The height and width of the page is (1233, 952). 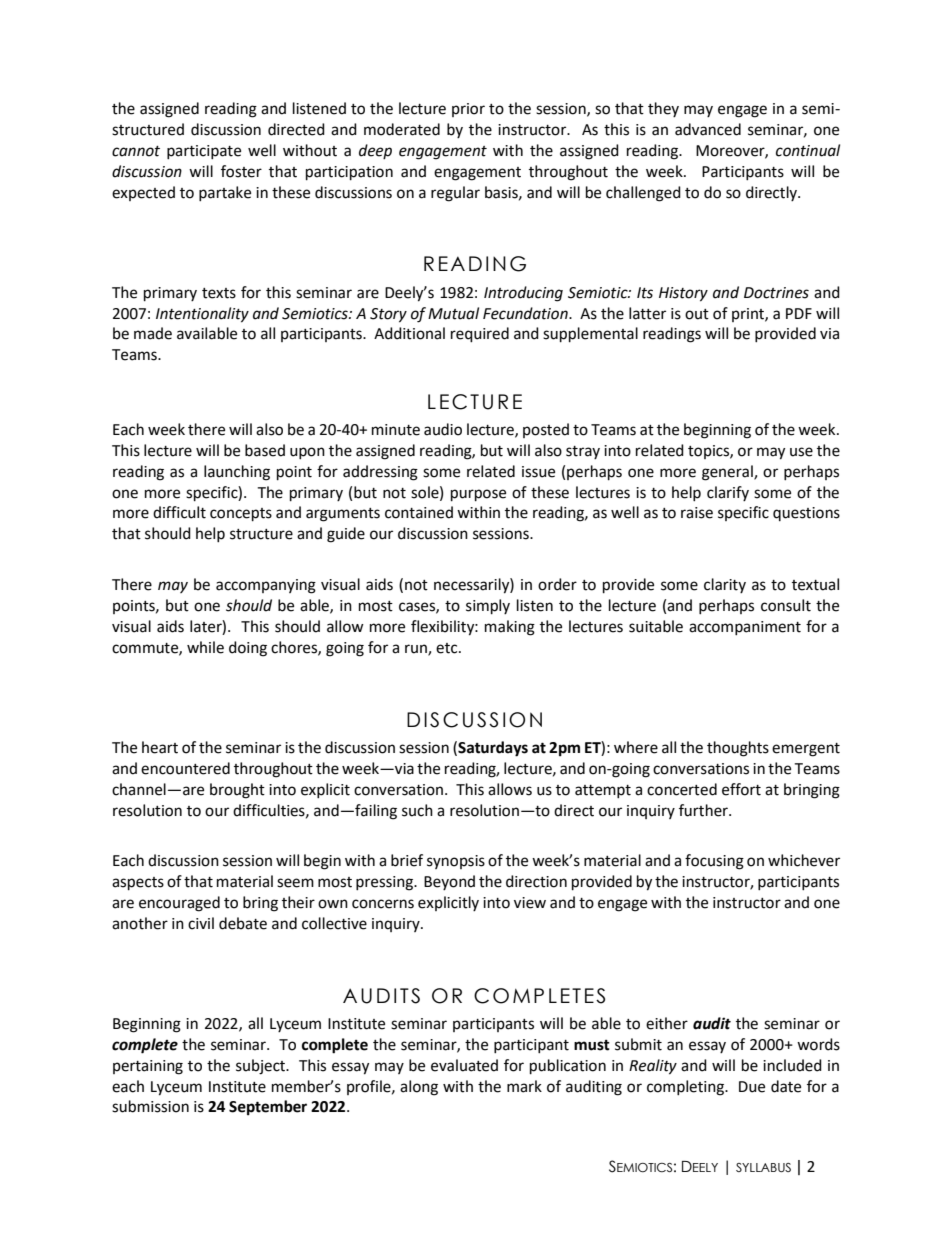 I want to click on purpose, so click(x=478, y=495).
